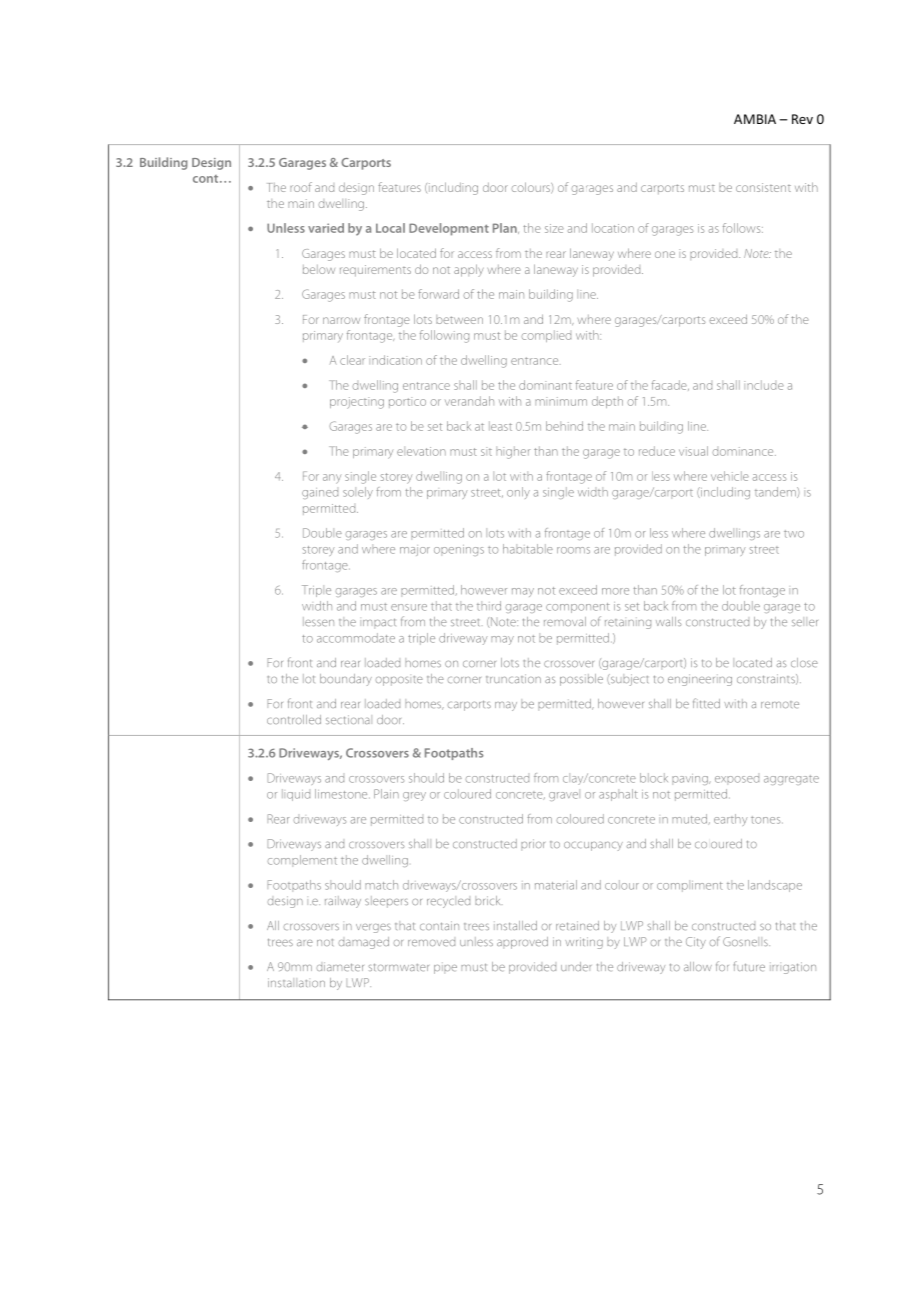 The image size is (924, 1308). I want to click on consistent, so click(763, 187).
